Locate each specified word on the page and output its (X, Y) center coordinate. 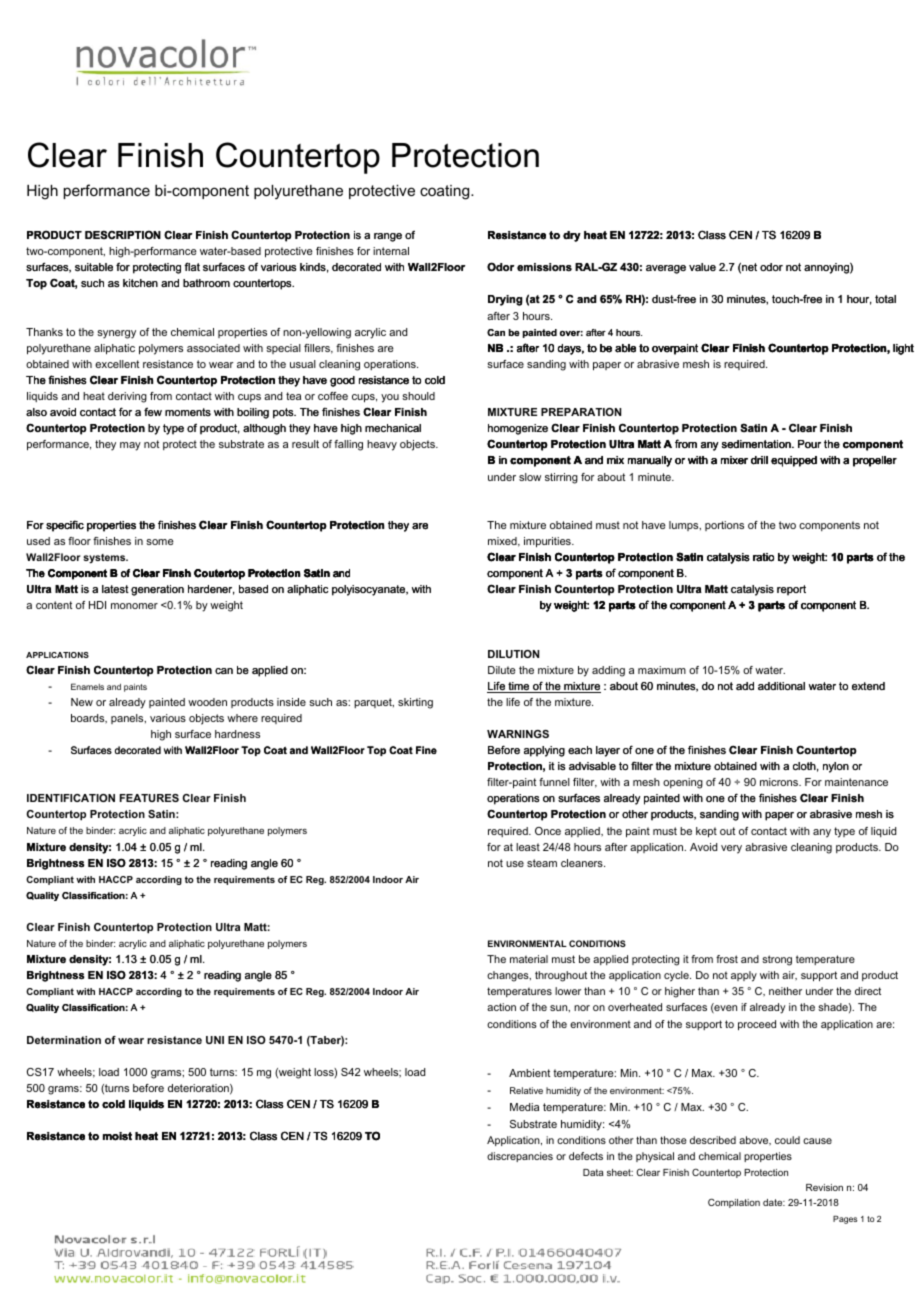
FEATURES (149, 798)
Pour (809, 444)
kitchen (140, 283)
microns (780, 782)
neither (785, 991)
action (501, 1007)
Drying (505, 300)
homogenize (518, 429)
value (702, 267)
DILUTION (513, 654)
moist (117, 1136)
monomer (134, 606)
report (791, 590)
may (130, 446)
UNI (215, 1040)
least (528, 847)
